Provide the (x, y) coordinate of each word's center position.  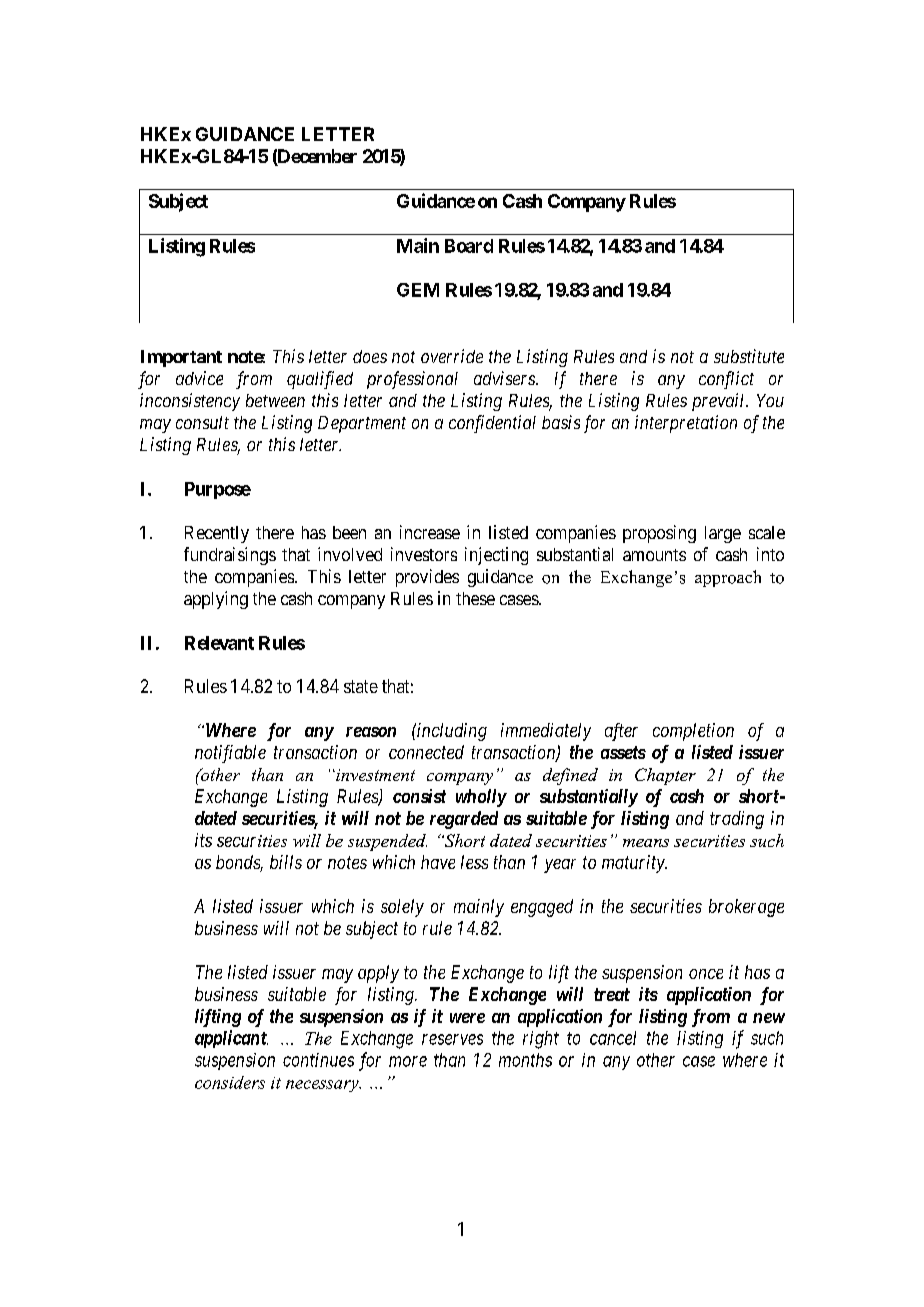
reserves (452, 1039)
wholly (481, 798)
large (723, 534)
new (769, 1018)
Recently (217, 534)
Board (469, 246)
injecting (496, 556)
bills (286, 862)
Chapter (665, 776)
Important (181, 358)
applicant (231, 1039)
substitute (749, 356)
